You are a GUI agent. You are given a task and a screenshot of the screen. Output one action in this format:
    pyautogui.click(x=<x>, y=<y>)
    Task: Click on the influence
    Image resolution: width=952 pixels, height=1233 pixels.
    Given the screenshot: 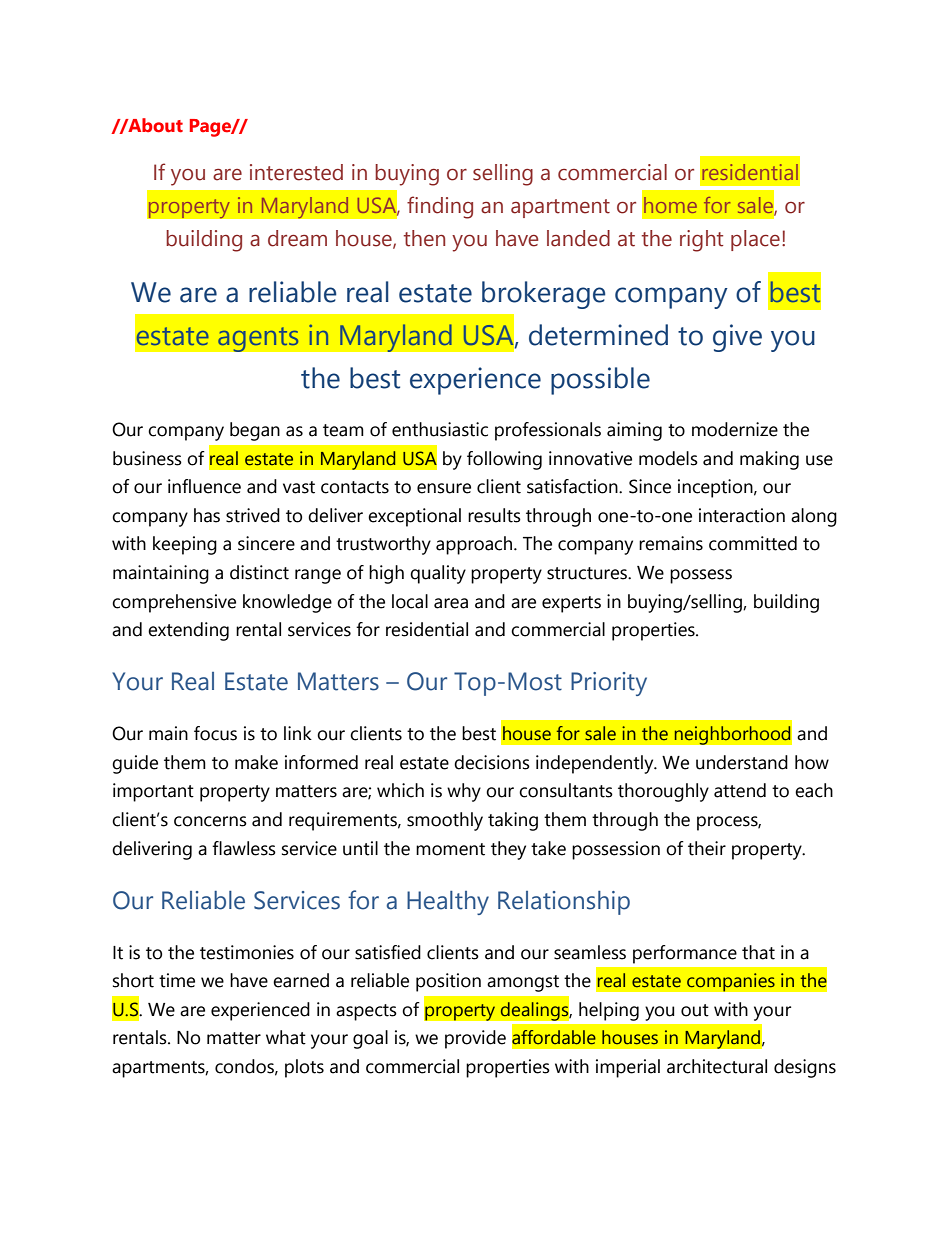 What is the action you would take?
    pyautogui.click(x=204, y=486)
